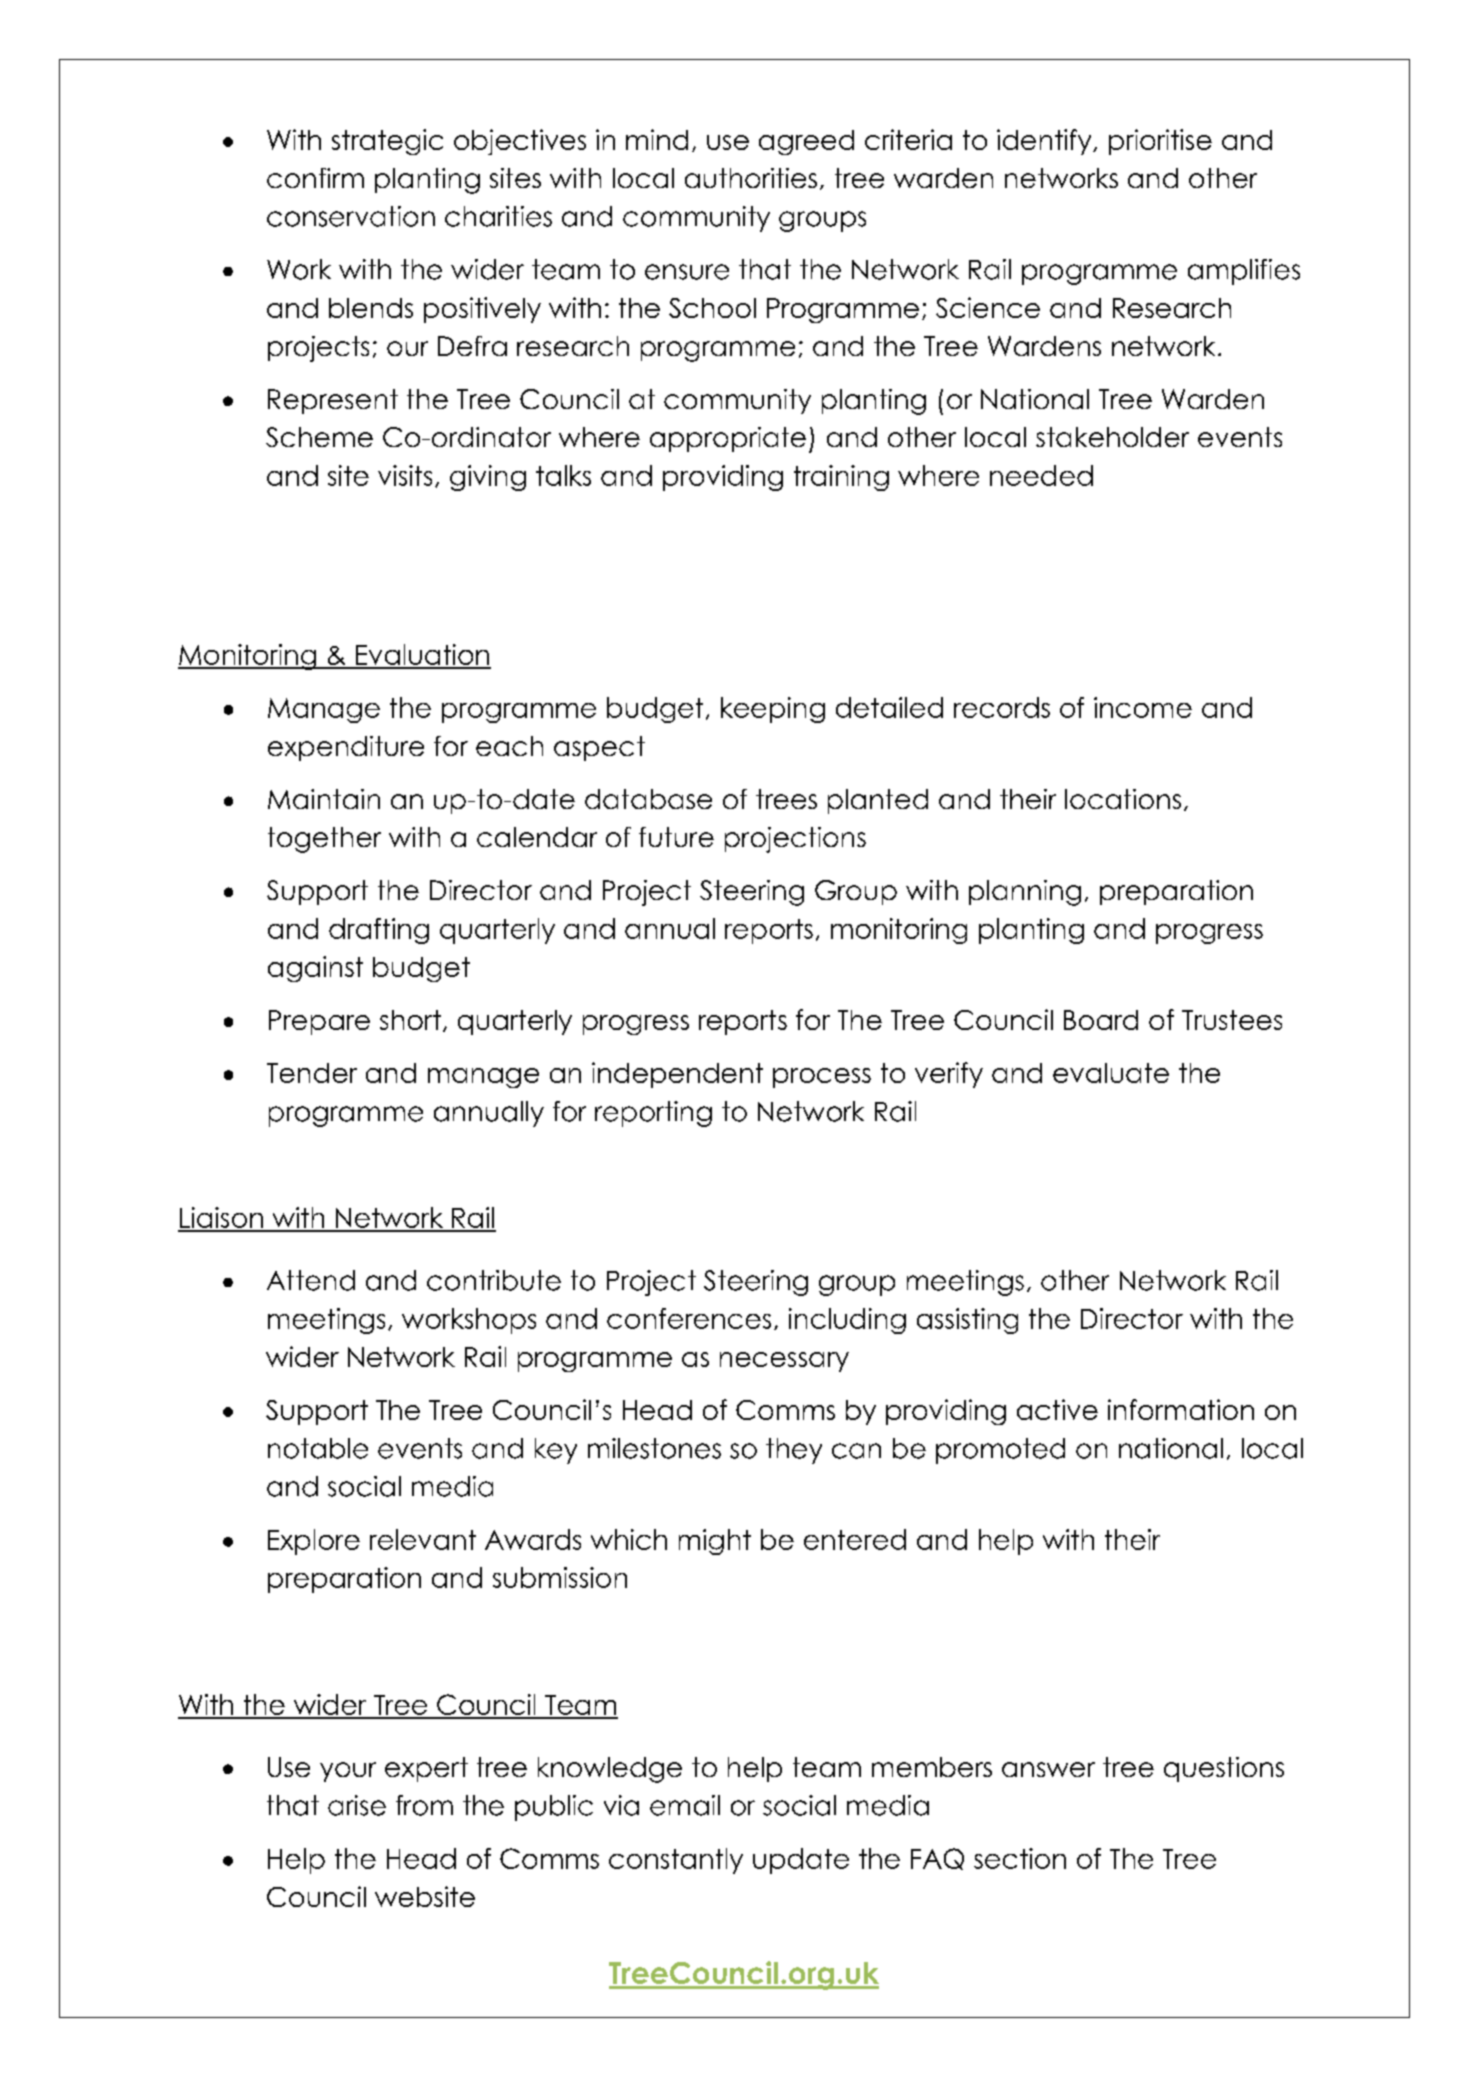 The height and width of the screenshot is (2077, 1469). What do you see at coordinates (1160, 142) in the screenshot?
I see `prioritise` at bounding box center [1160, 142].
